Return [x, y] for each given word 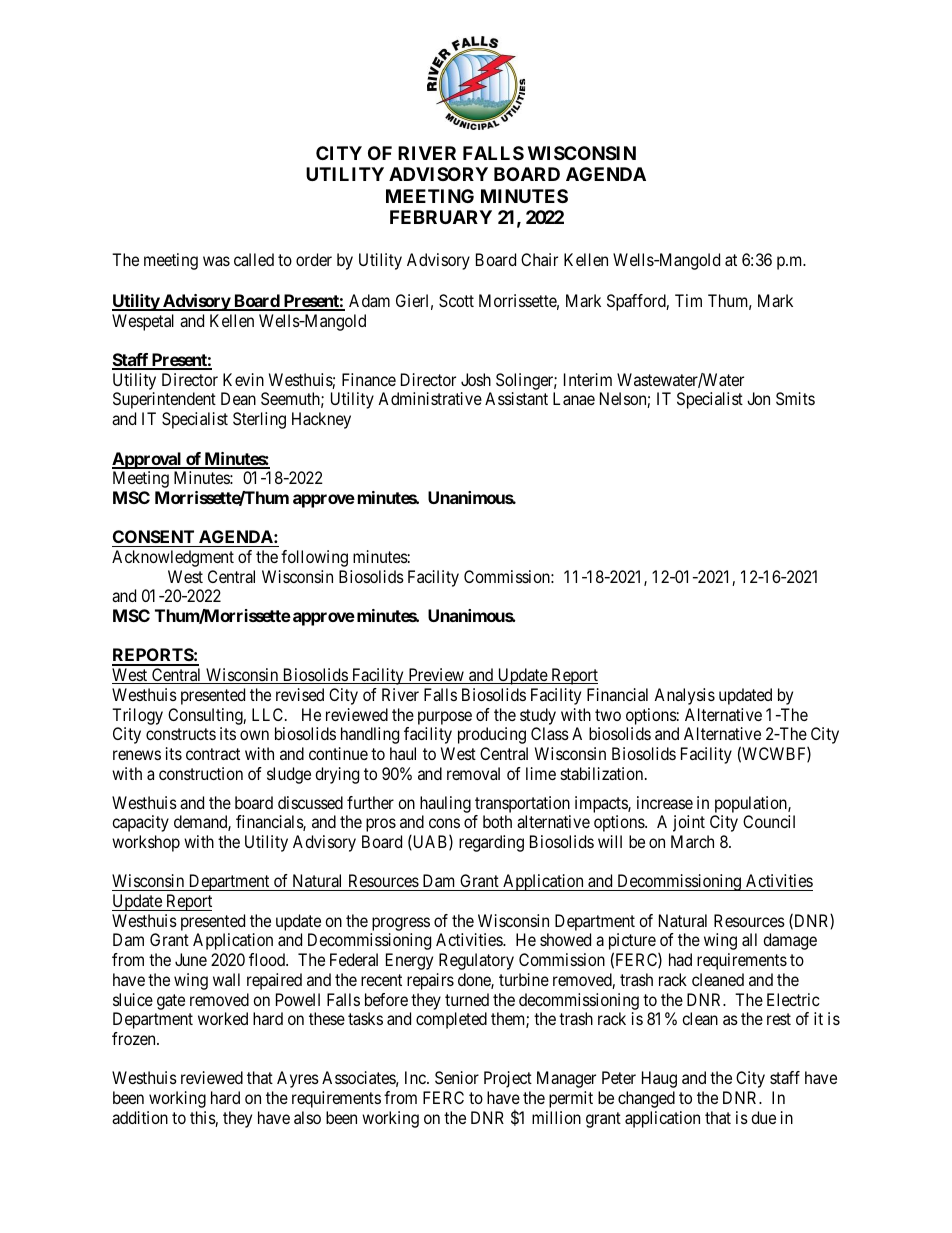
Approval [148, 460]
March [692, 841]
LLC [269, 714]
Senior [457, 1077]
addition [140, 1117]
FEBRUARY [441, 217]
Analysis [684, 696]
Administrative [430, 398]
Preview [436, 676]
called [254, 259]
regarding [491, 843]
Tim [688, 300]
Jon [758, 398]
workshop [146, 843]
